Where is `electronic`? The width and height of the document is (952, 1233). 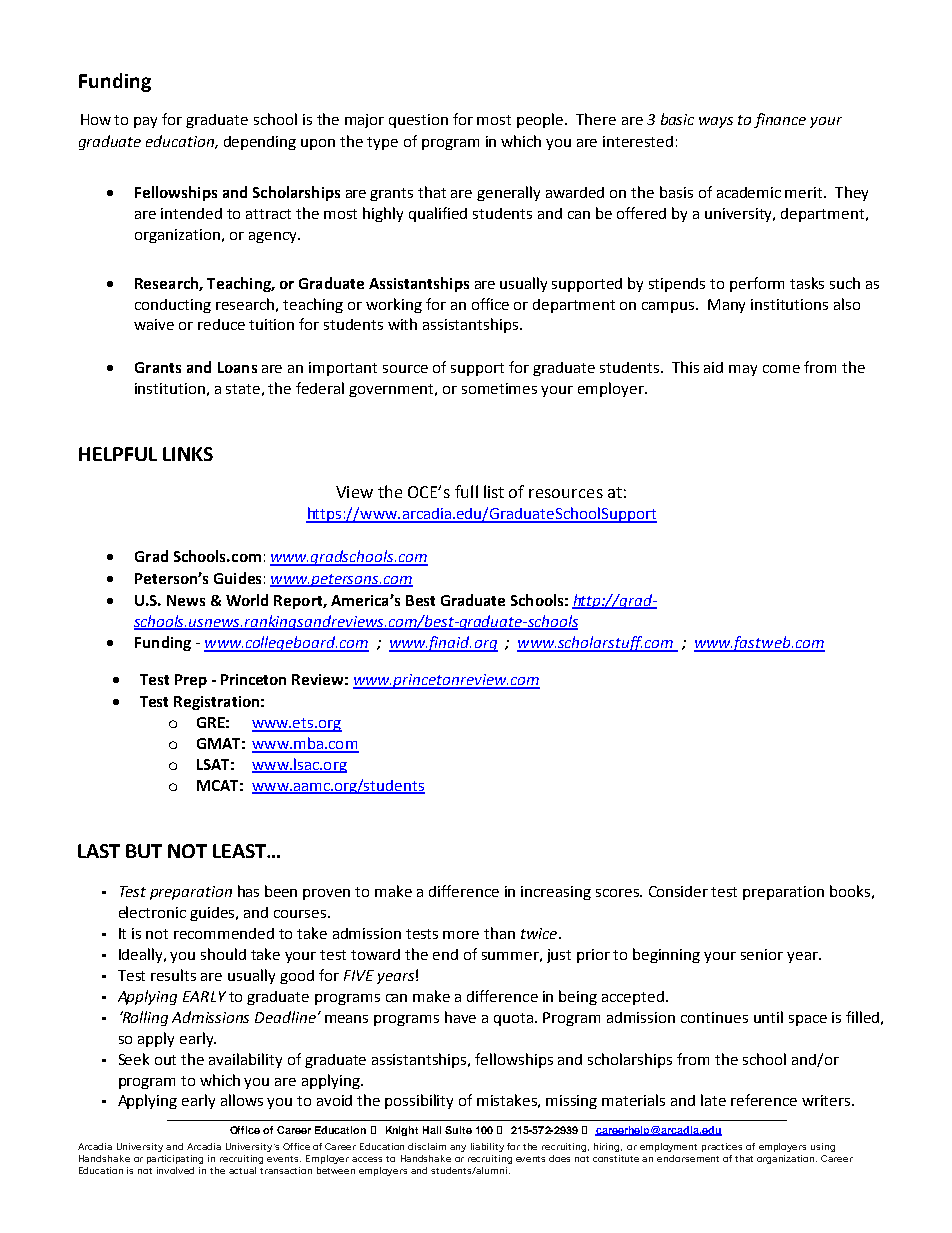
electronic is located at coordinates (152, 912).
